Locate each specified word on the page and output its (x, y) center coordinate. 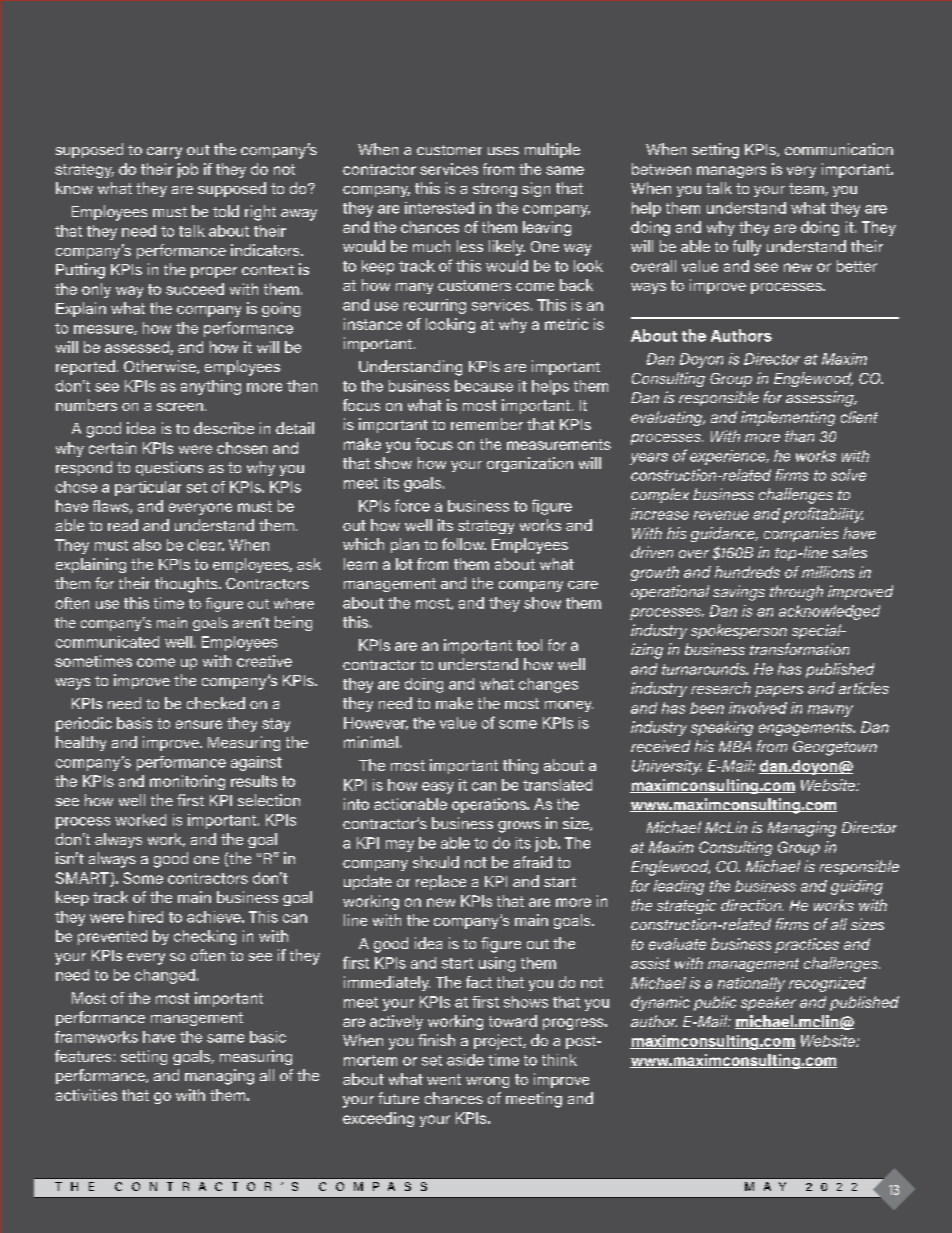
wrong (487, 1082)
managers (731, 172)
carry (164, 153)
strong (495, 190)
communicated (107, 642)
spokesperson (739, 631)
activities (86, 1095)
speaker (768, 1003)
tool (529, 645)
